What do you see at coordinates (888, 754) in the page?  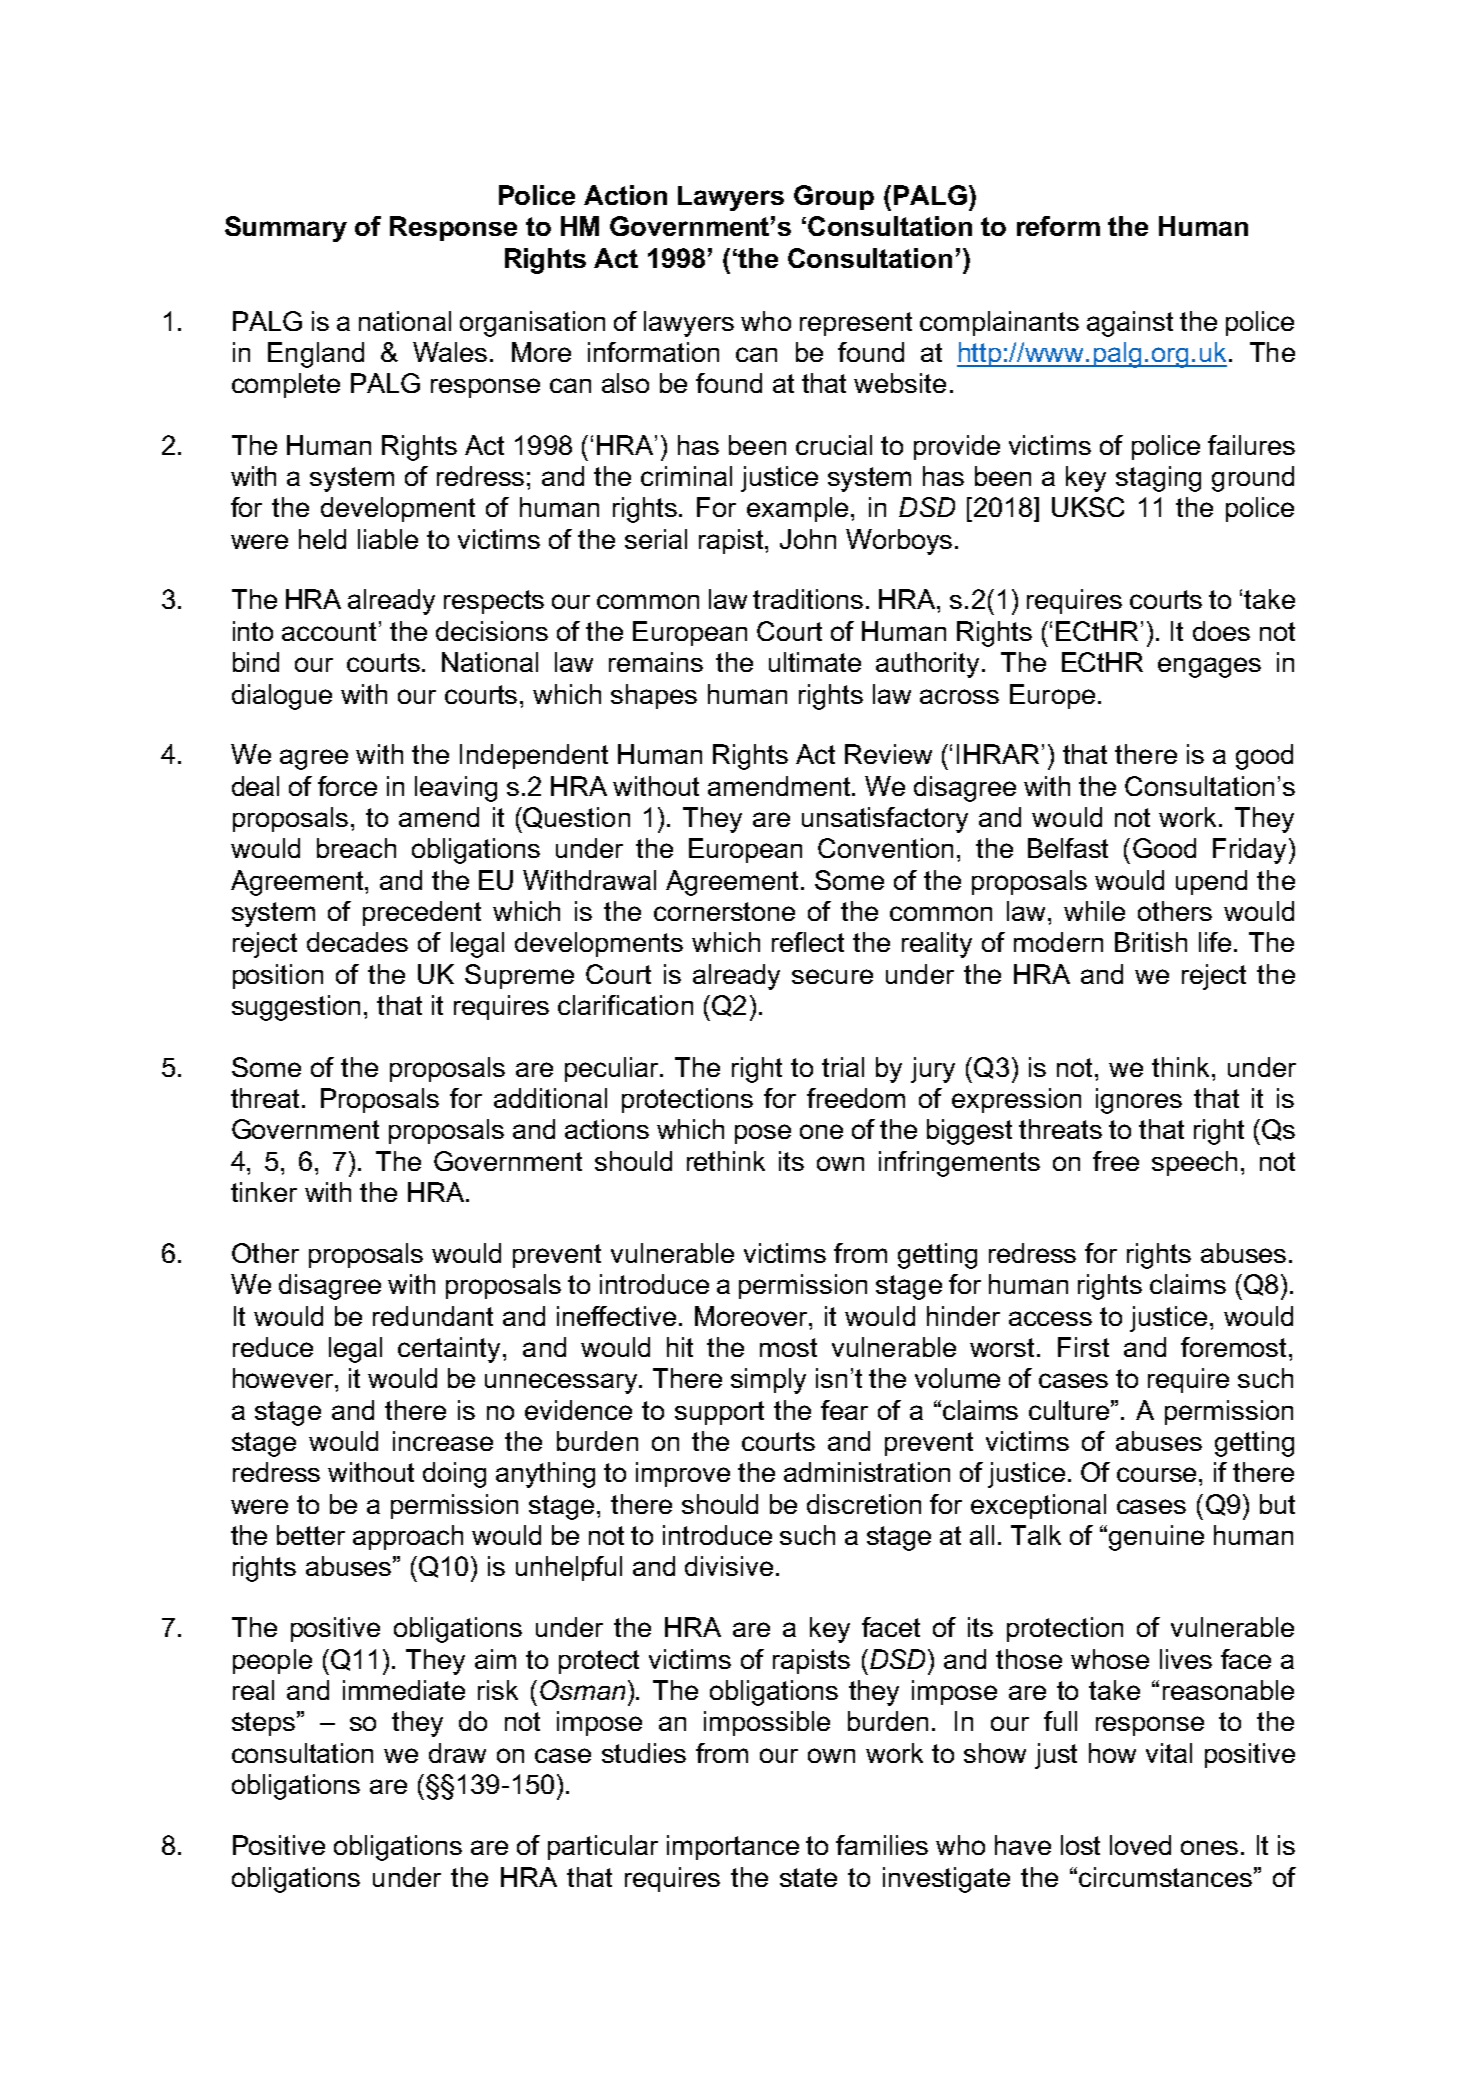 I see `Review` at bounding box center [888, 754].
